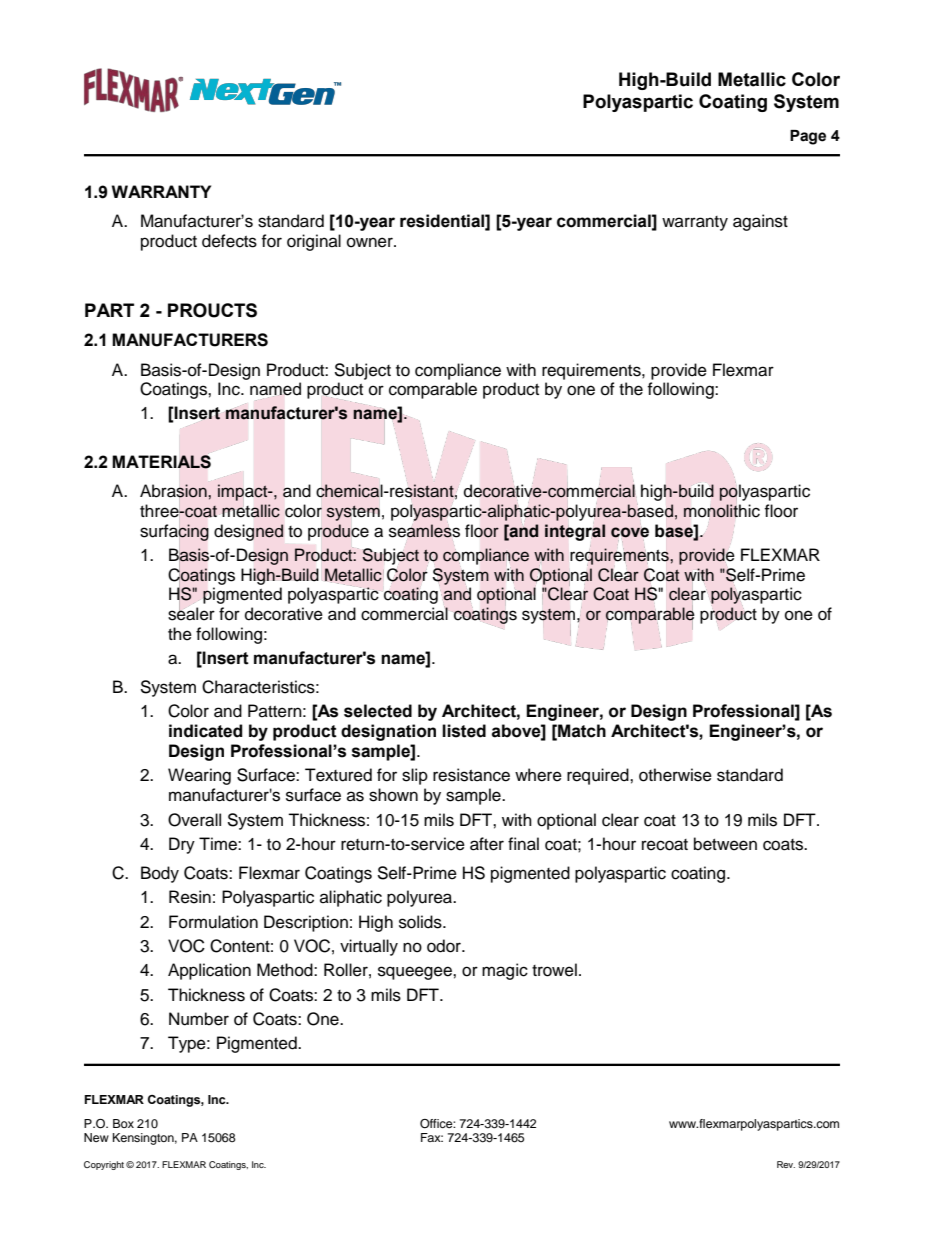 This screenshot has height=1233, width=952. Describe the element at coordinates (721, 511) in the screenshot. I see `monolithic` at that location.
